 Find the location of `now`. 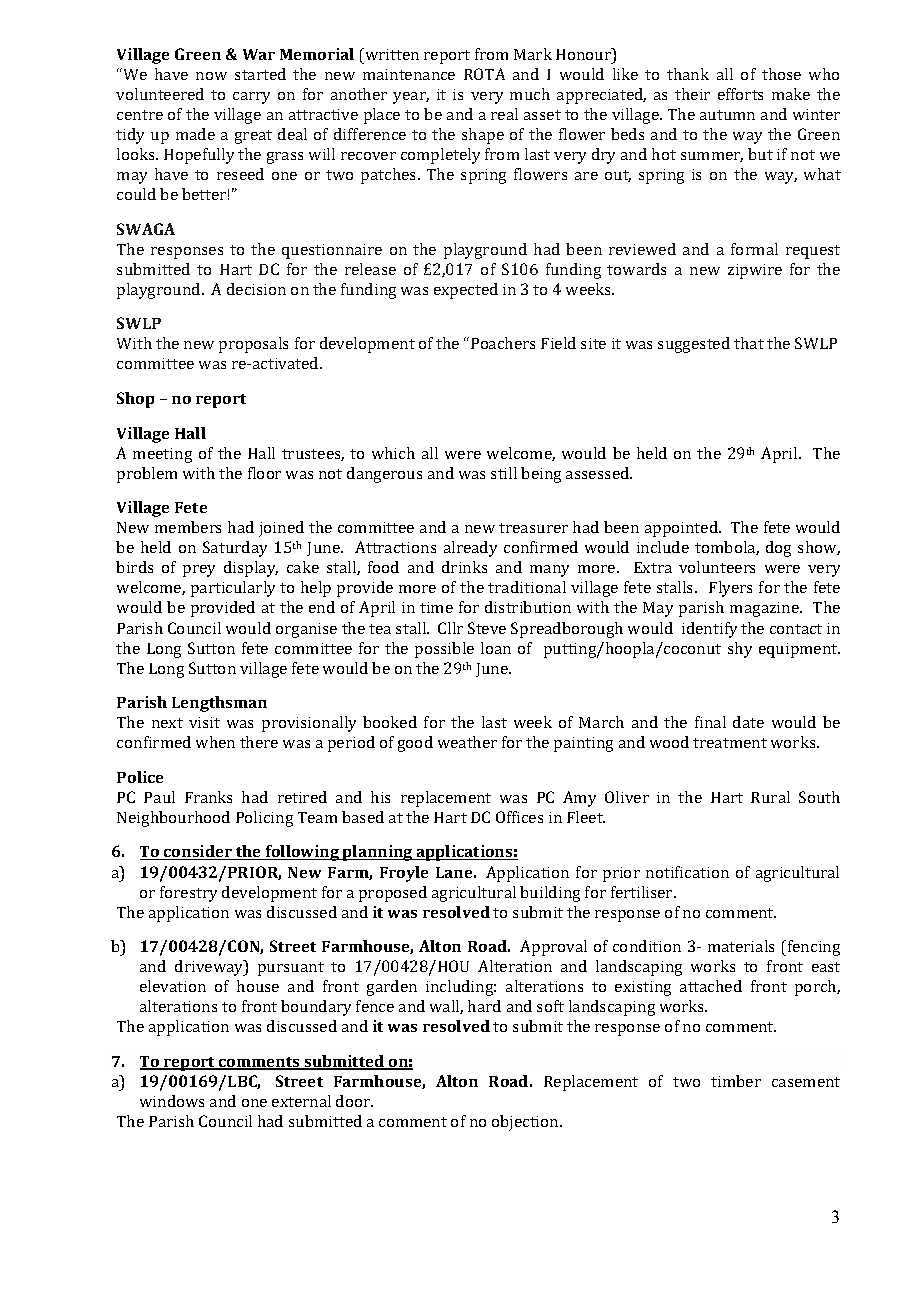

now is located at coordinates (211, 76).
